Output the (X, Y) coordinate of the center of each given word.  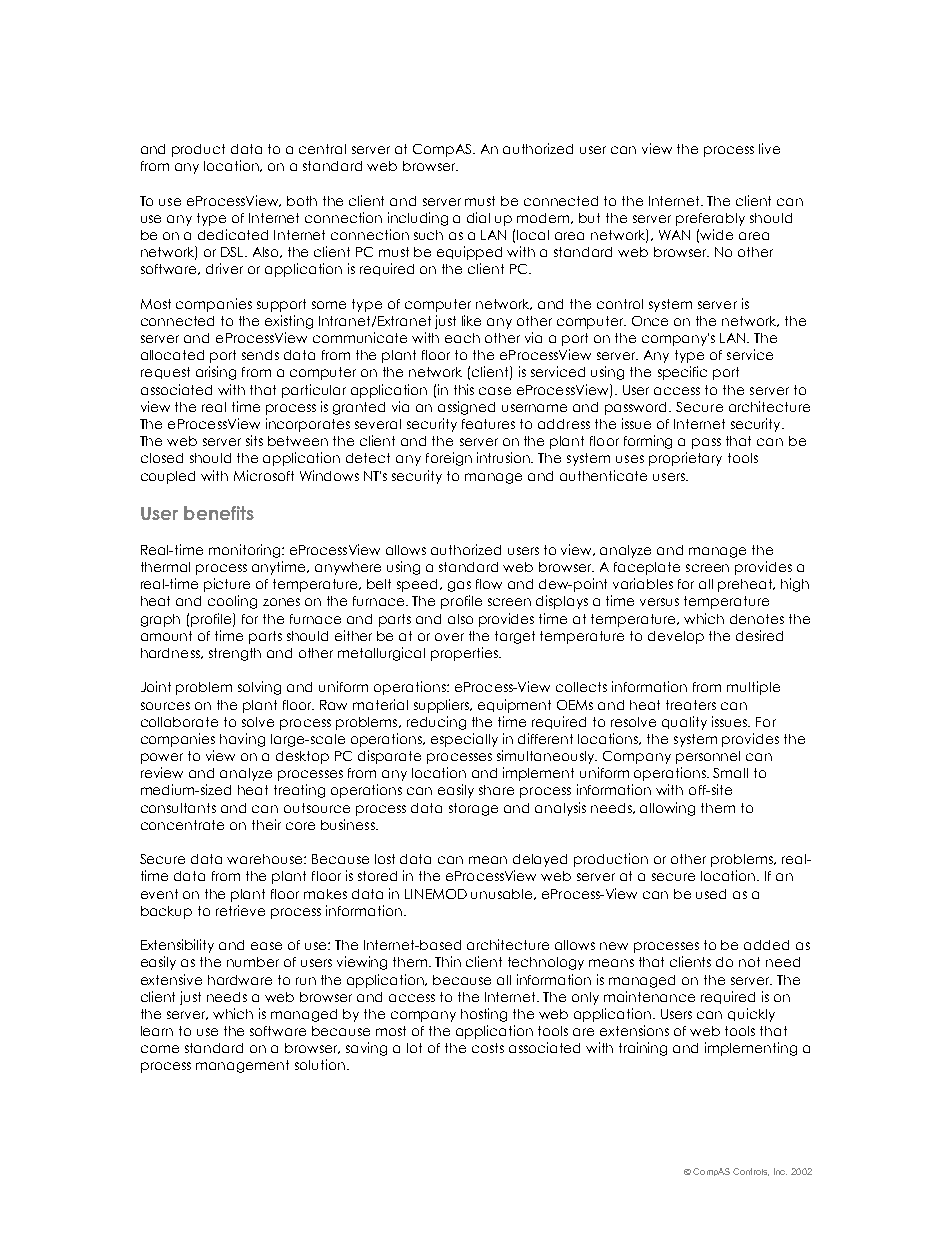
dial (478, 217)
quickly (751, 1015)
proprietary (685, 459)
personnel (708, 757)
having (242, 740)
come (160, 1049)
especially (464, 740)
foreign (449, 459)
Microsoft (264, 475)
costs (488, 1048)
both (302, 201)
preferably (710, 219)
